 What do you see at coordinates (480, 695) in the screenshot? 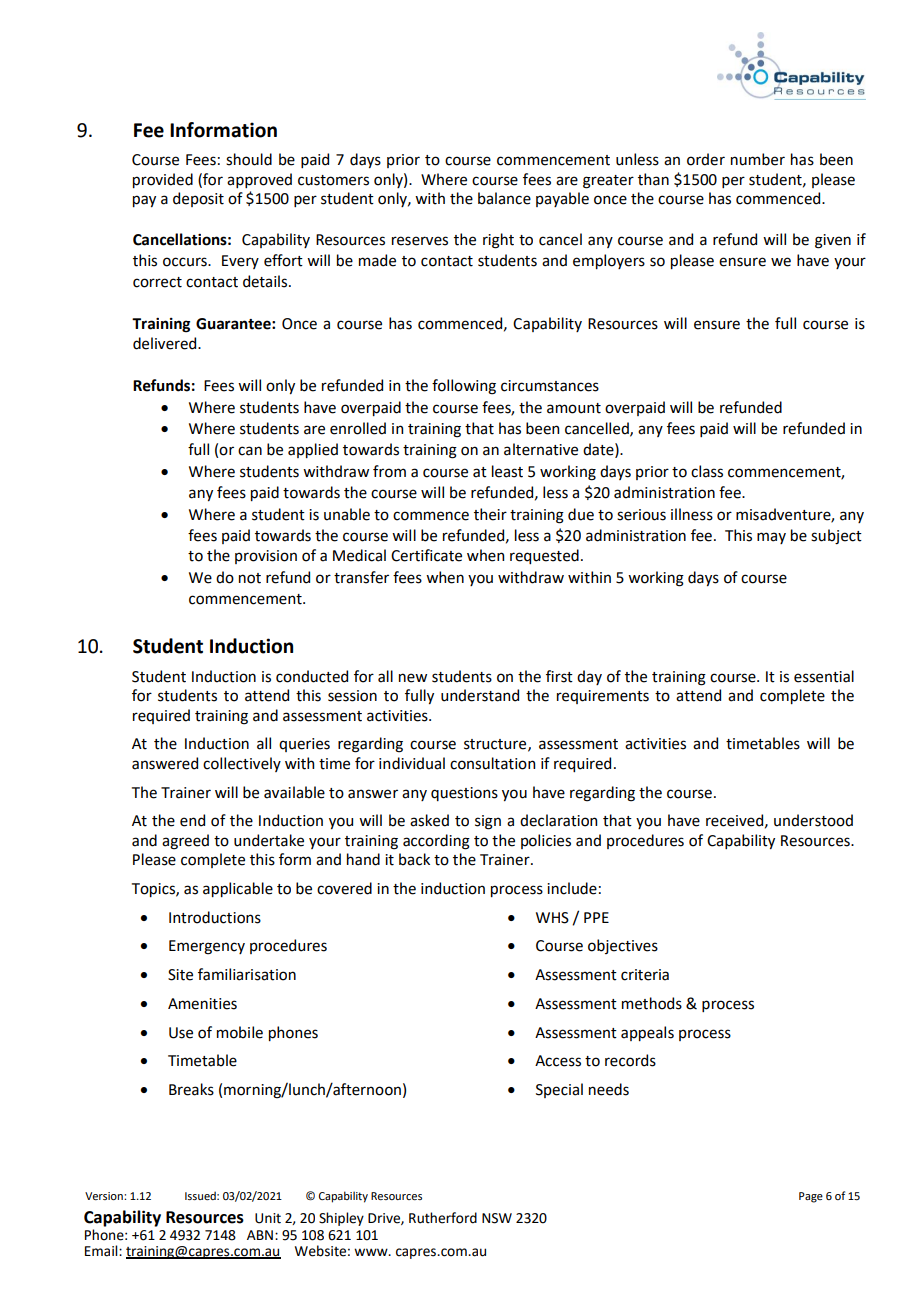
I see `understand` at bounding box center [480, 695].
